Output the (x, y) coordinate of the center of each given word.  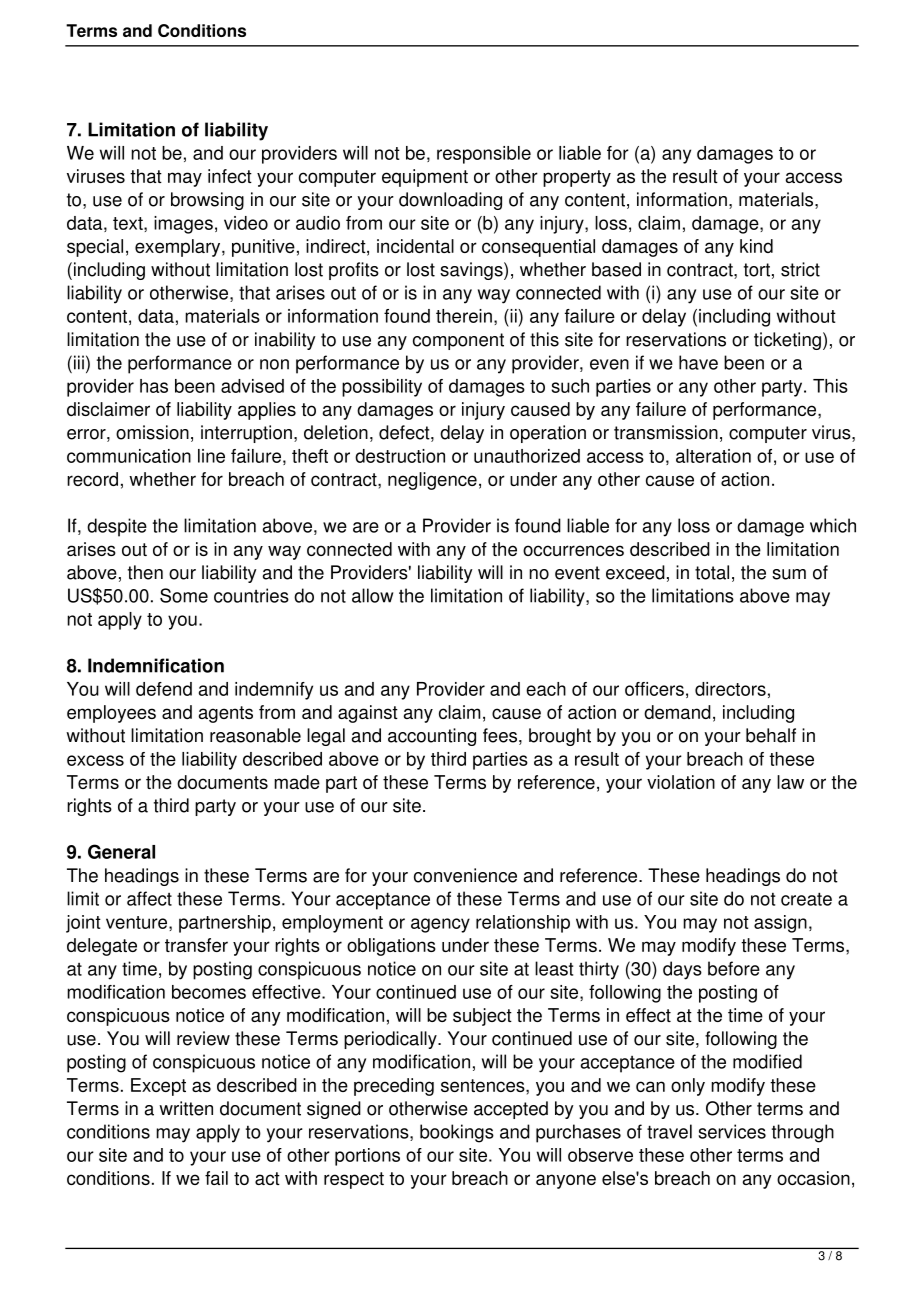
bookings (457, 1133)
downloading (450, 201)
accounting (432, 737)
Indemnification (156, 665)
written (186, 1108)
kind (756, 246)
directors (730, 689)
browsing (207, 201)
